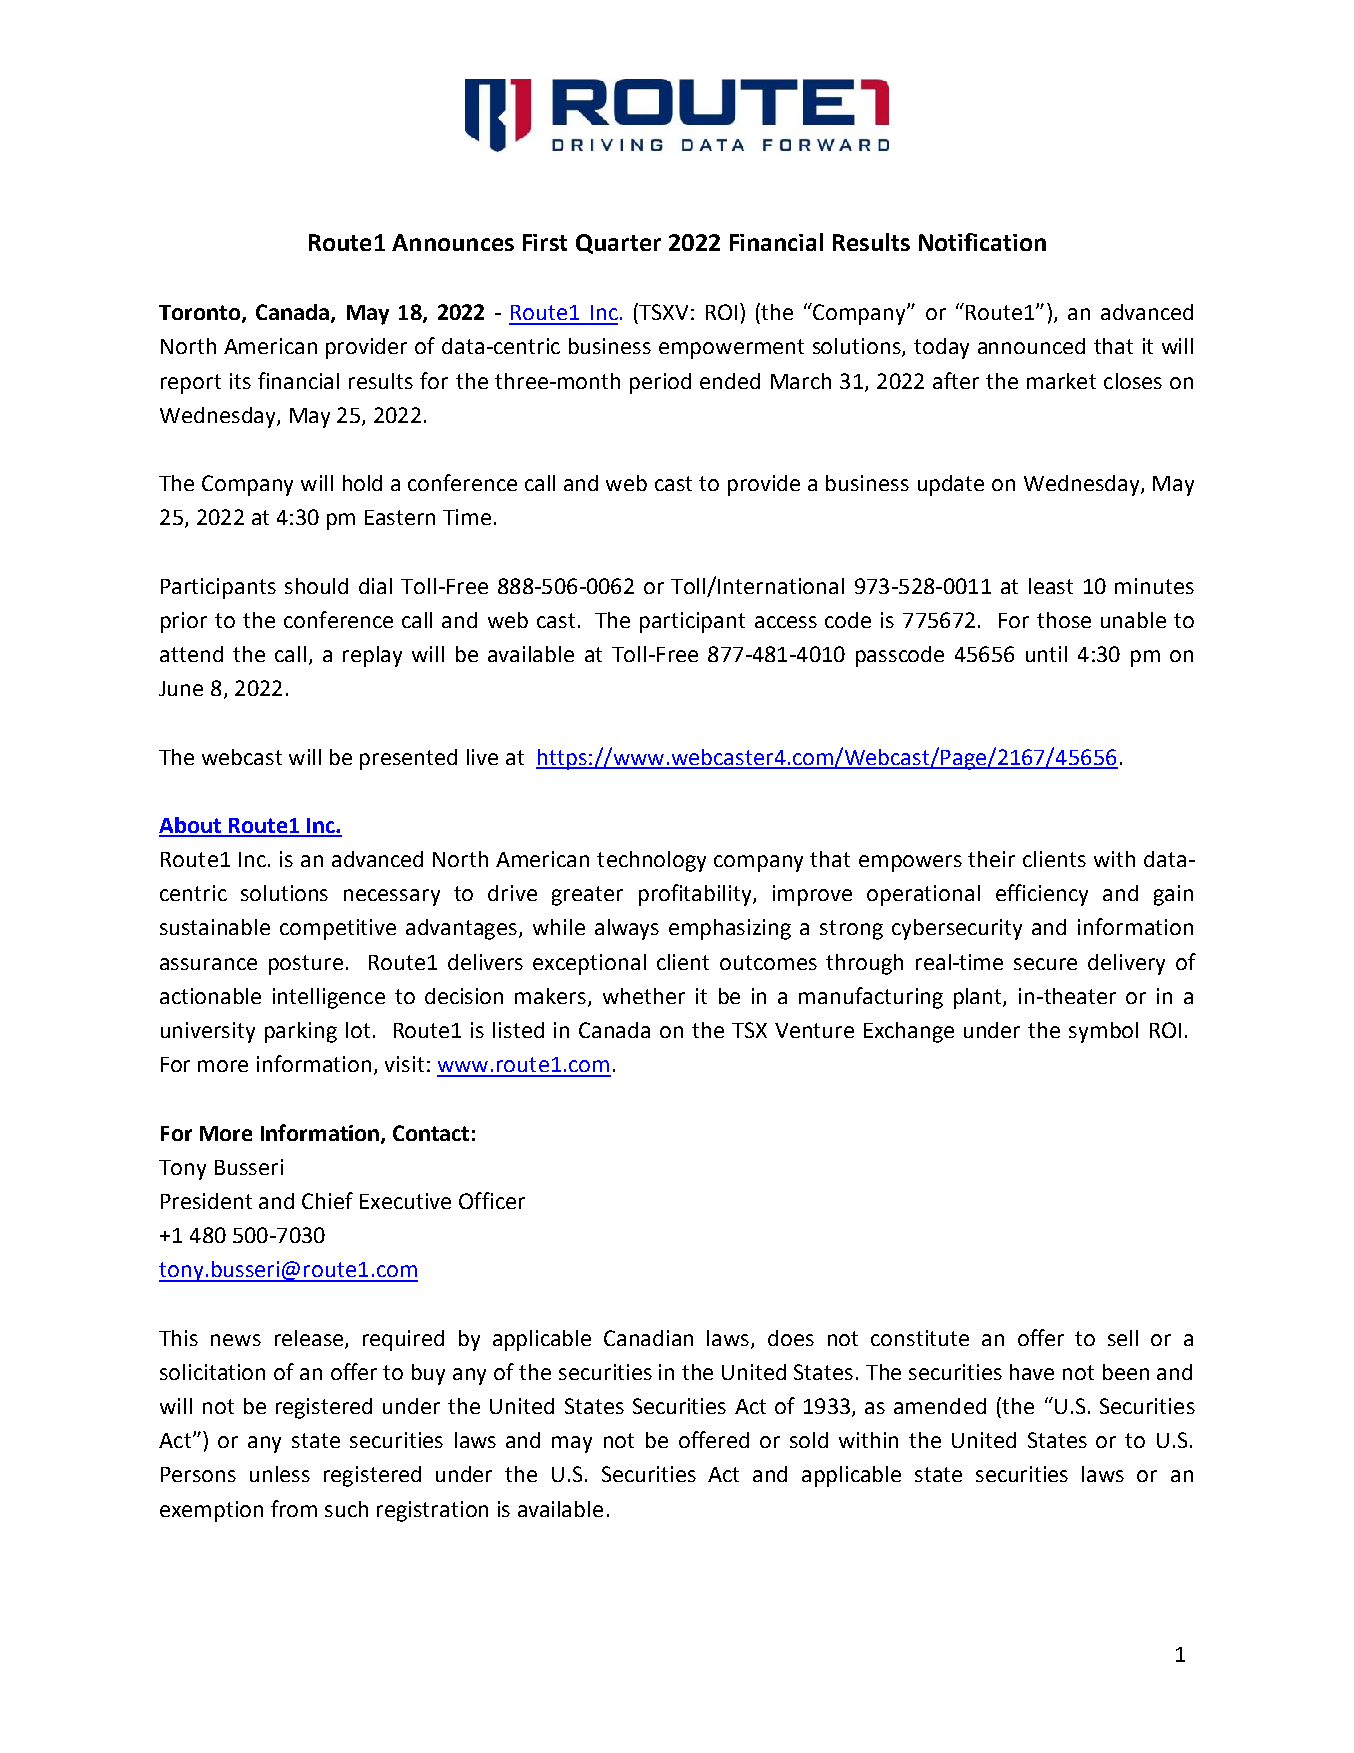 The height and width of the page is (1753, 1354). What do you see at coordinates (280, 1474) in the page?
I see `unless` at bounding box center [280, 1474].
